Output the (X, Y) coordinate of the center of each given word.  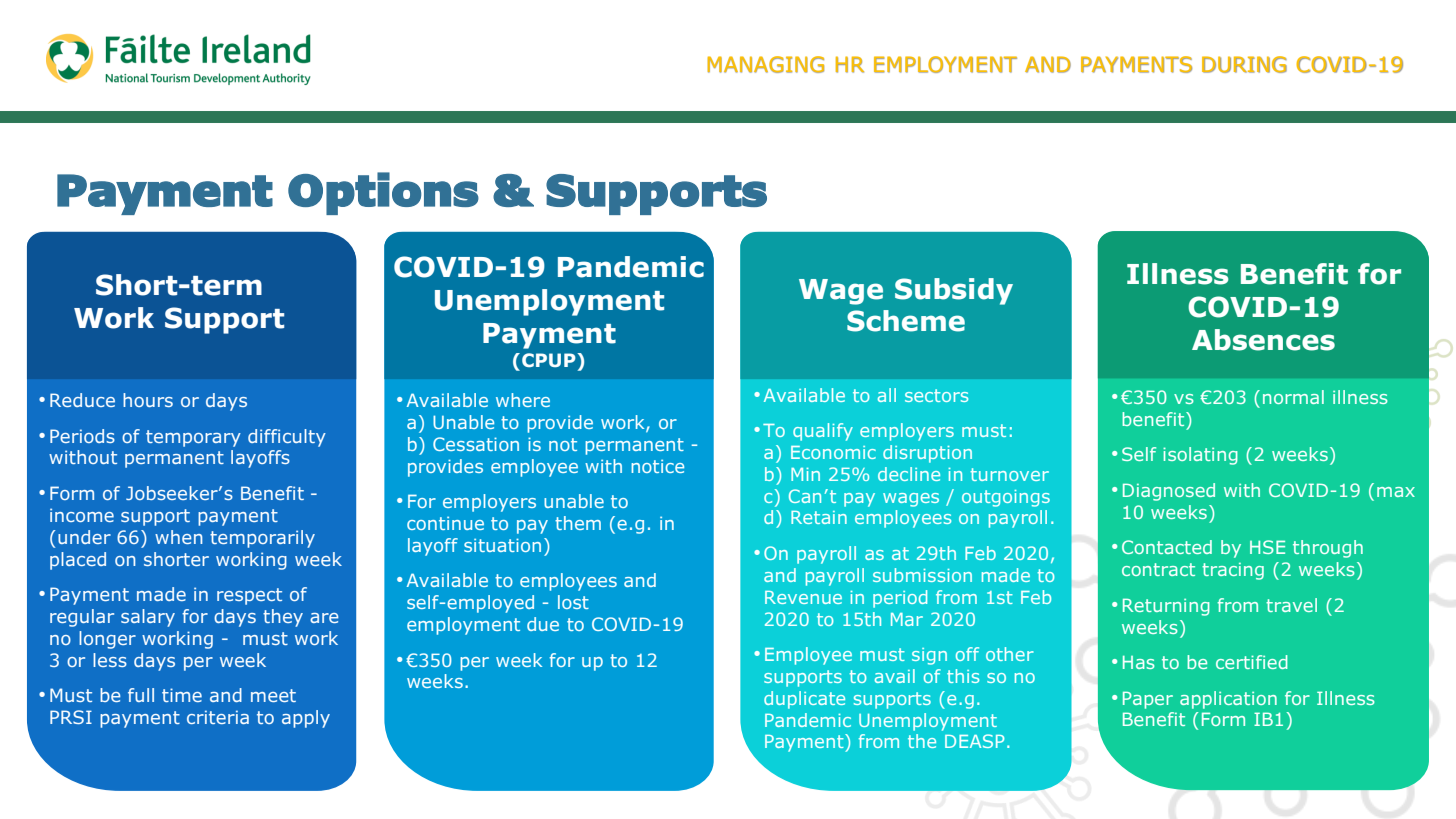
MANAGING (765, 64)
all (887, 395)
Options (383, 193)
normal (1293, 397)
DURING (1244, 64)
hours (148, 400)
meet (273, 695)
